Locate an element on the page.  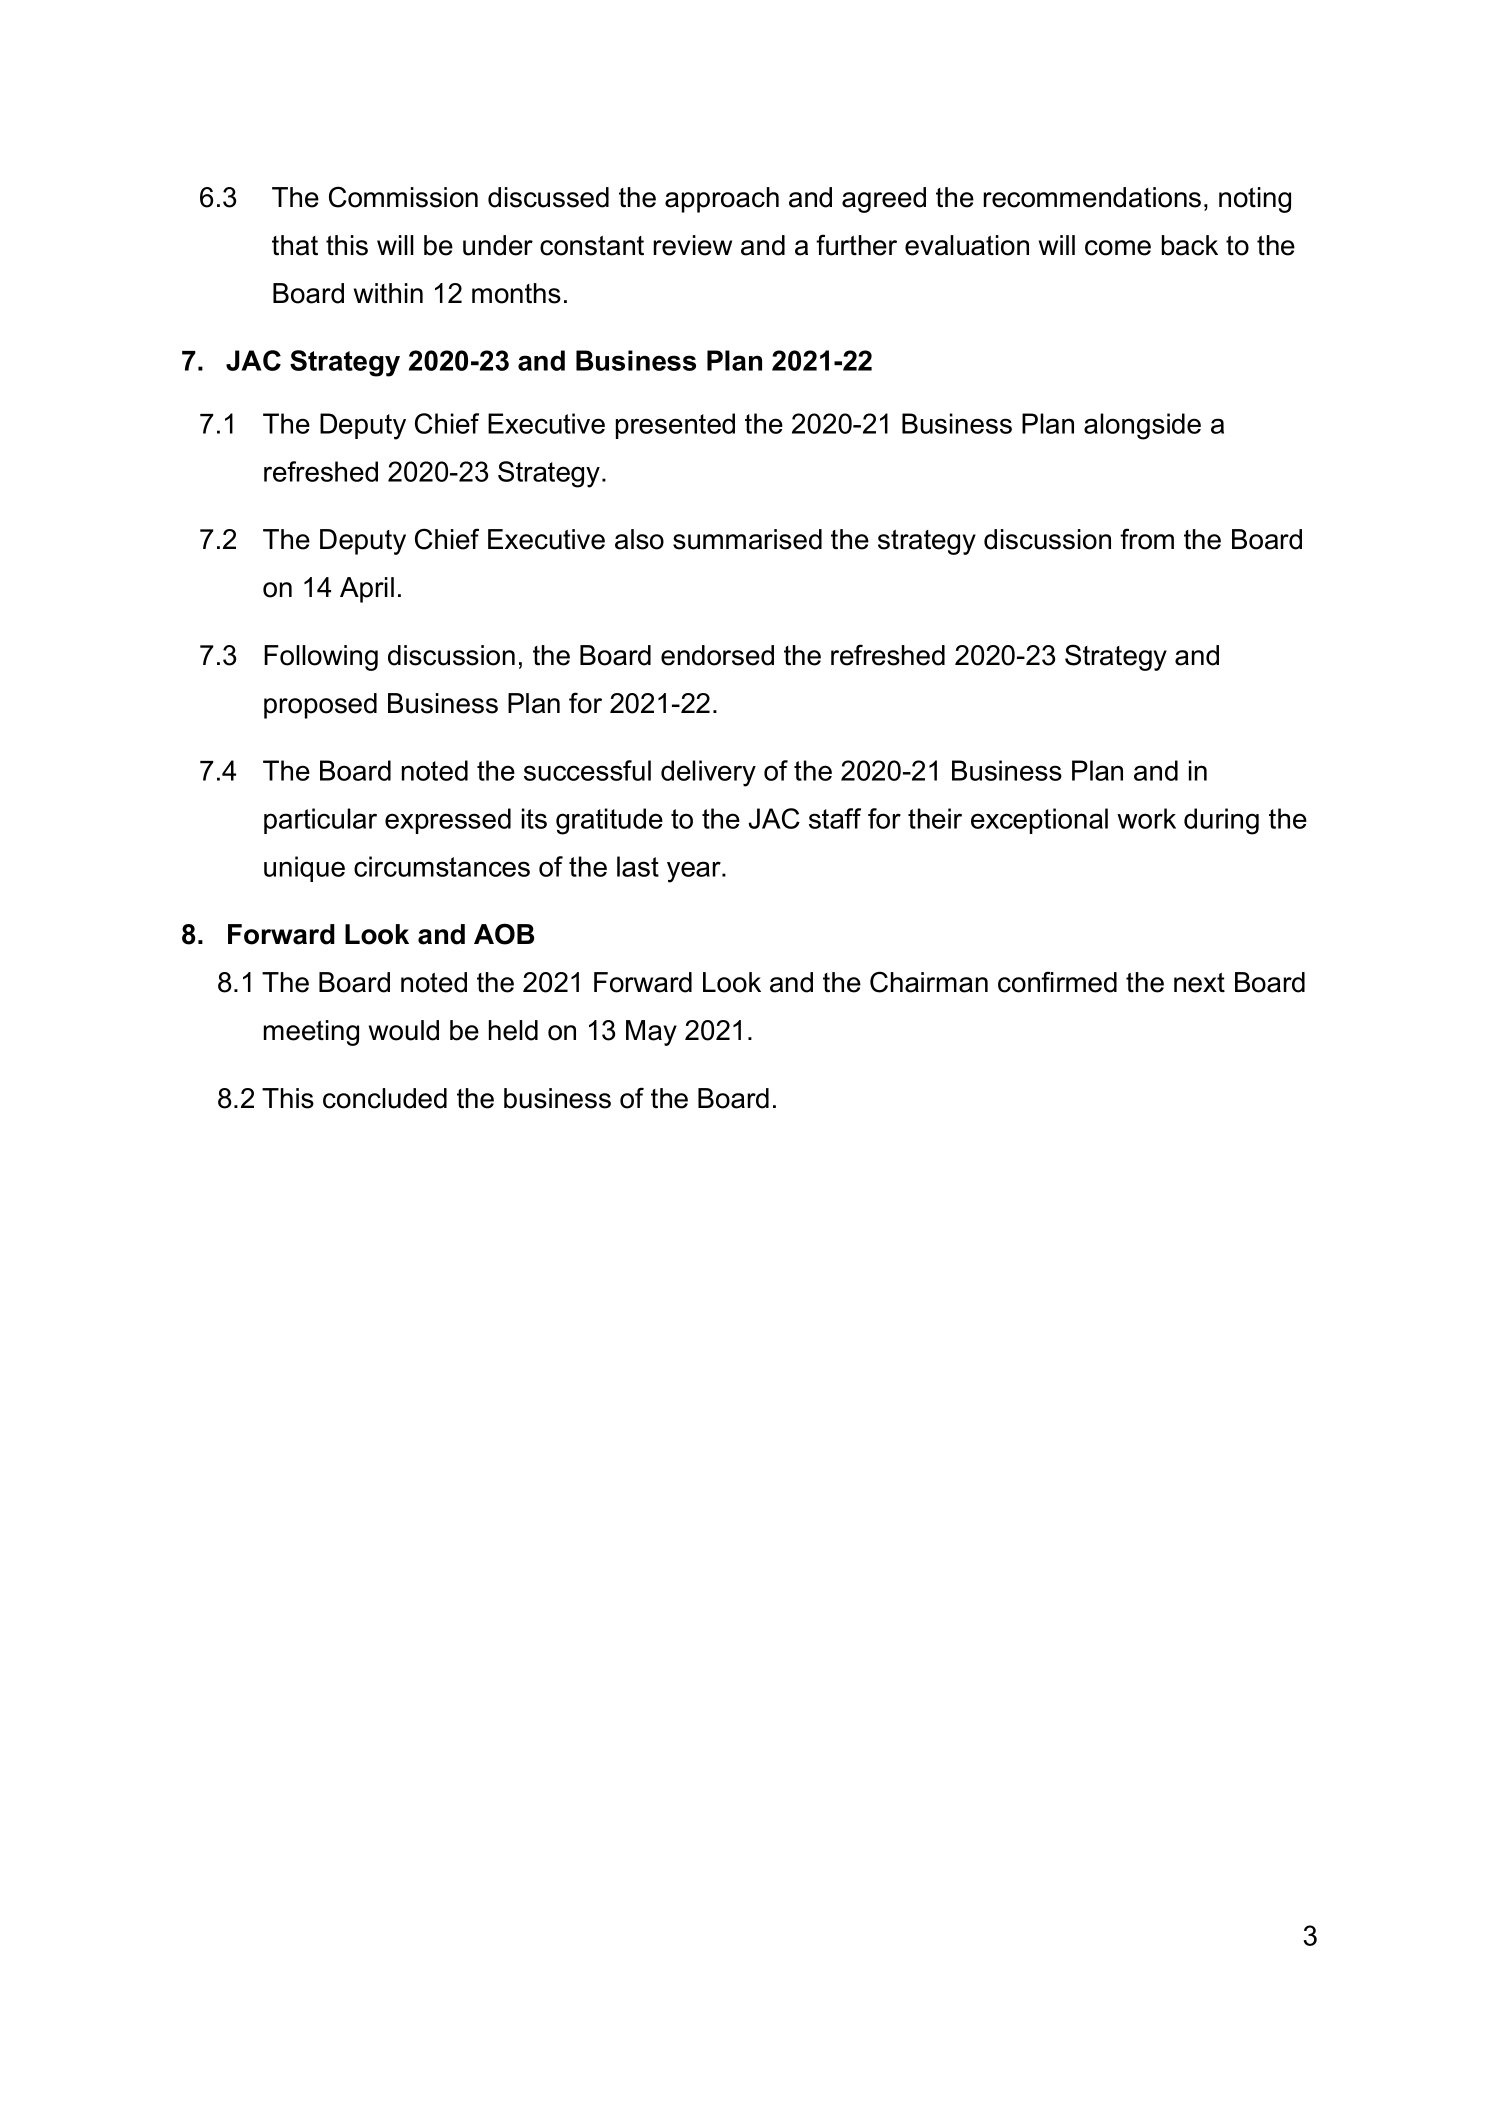
endorsed is located at coordinates (717, 655).
